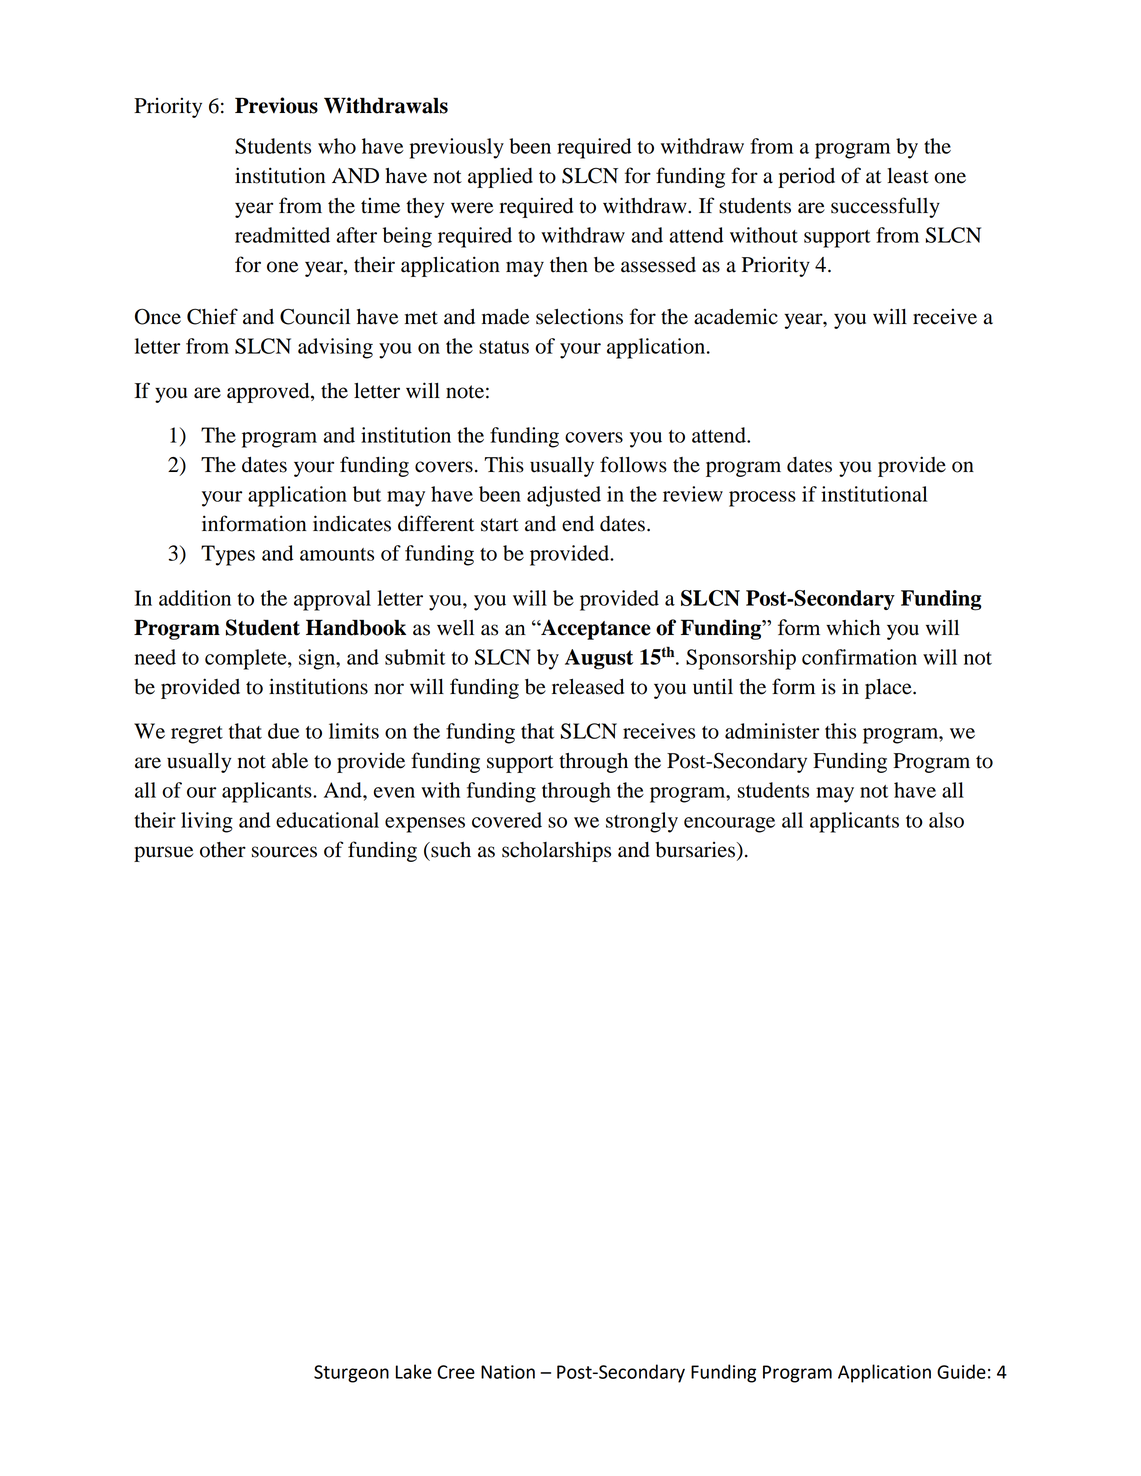  What do you see at coordinates (351, 1374) in the screenshot?
I see `Sturgeon` at bounding box center [351, 1374].
